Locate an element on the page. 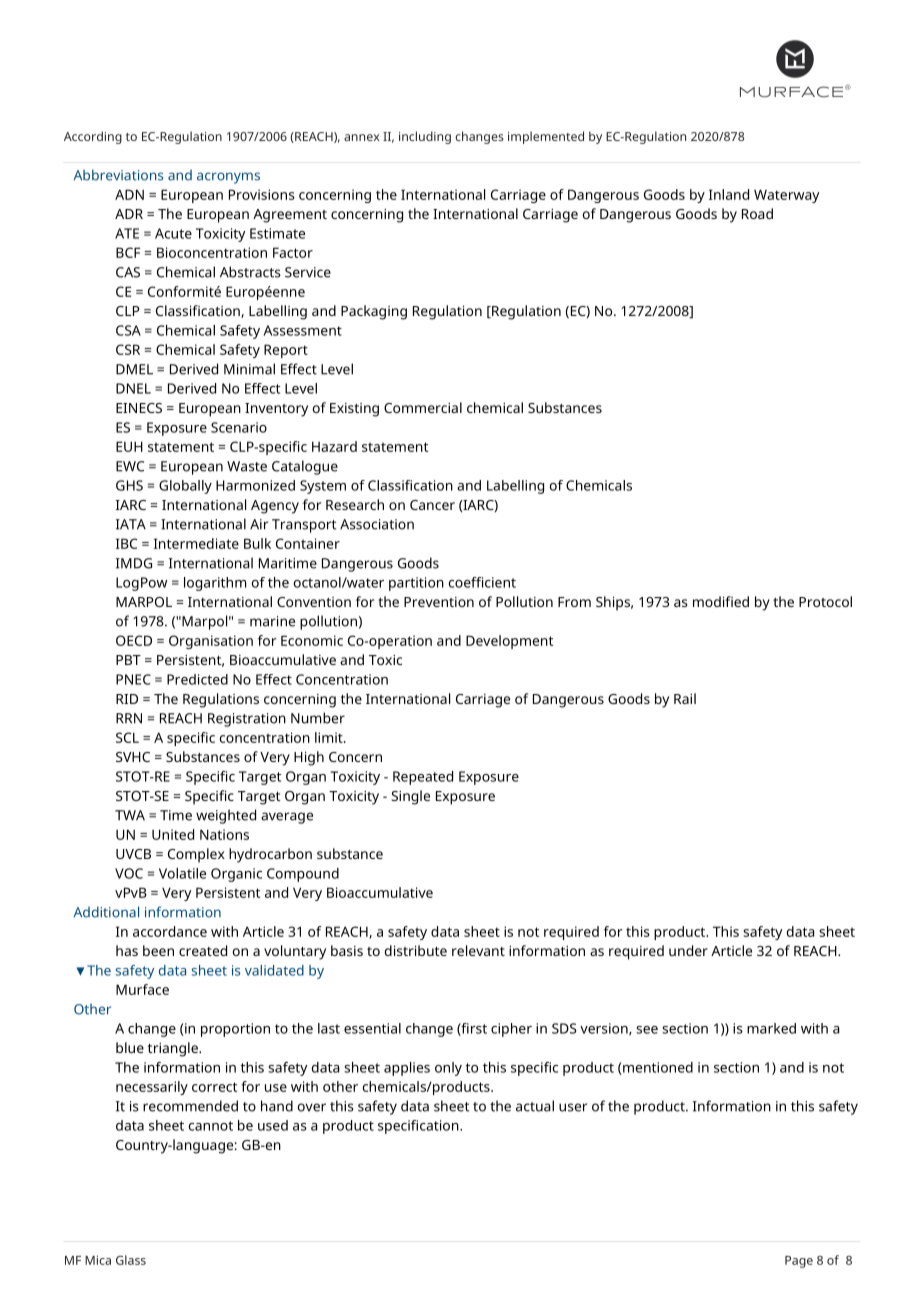  Inland is located at coordinates (729, 194).
